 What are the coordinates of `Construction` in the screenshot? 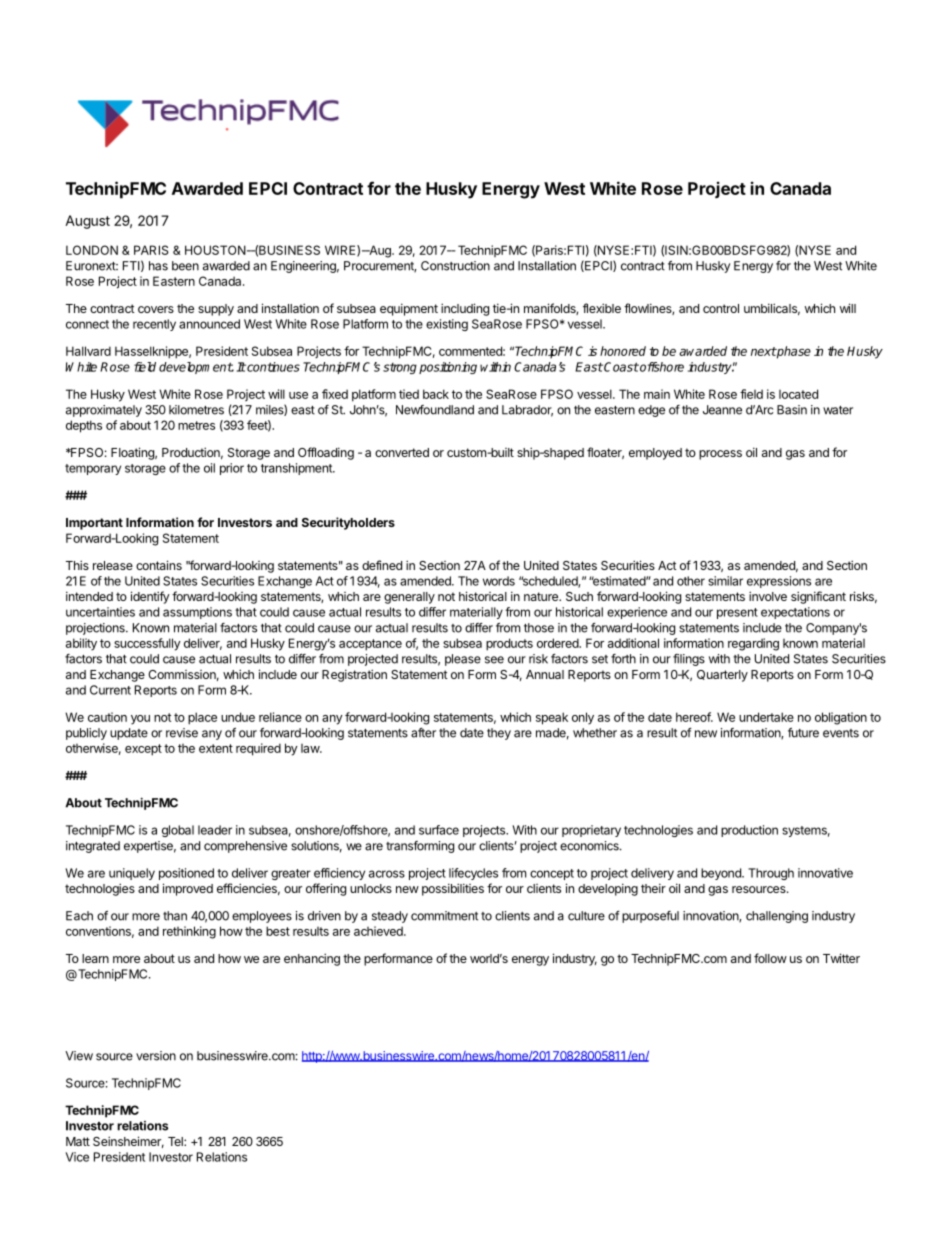 It's located at (455, 266).
